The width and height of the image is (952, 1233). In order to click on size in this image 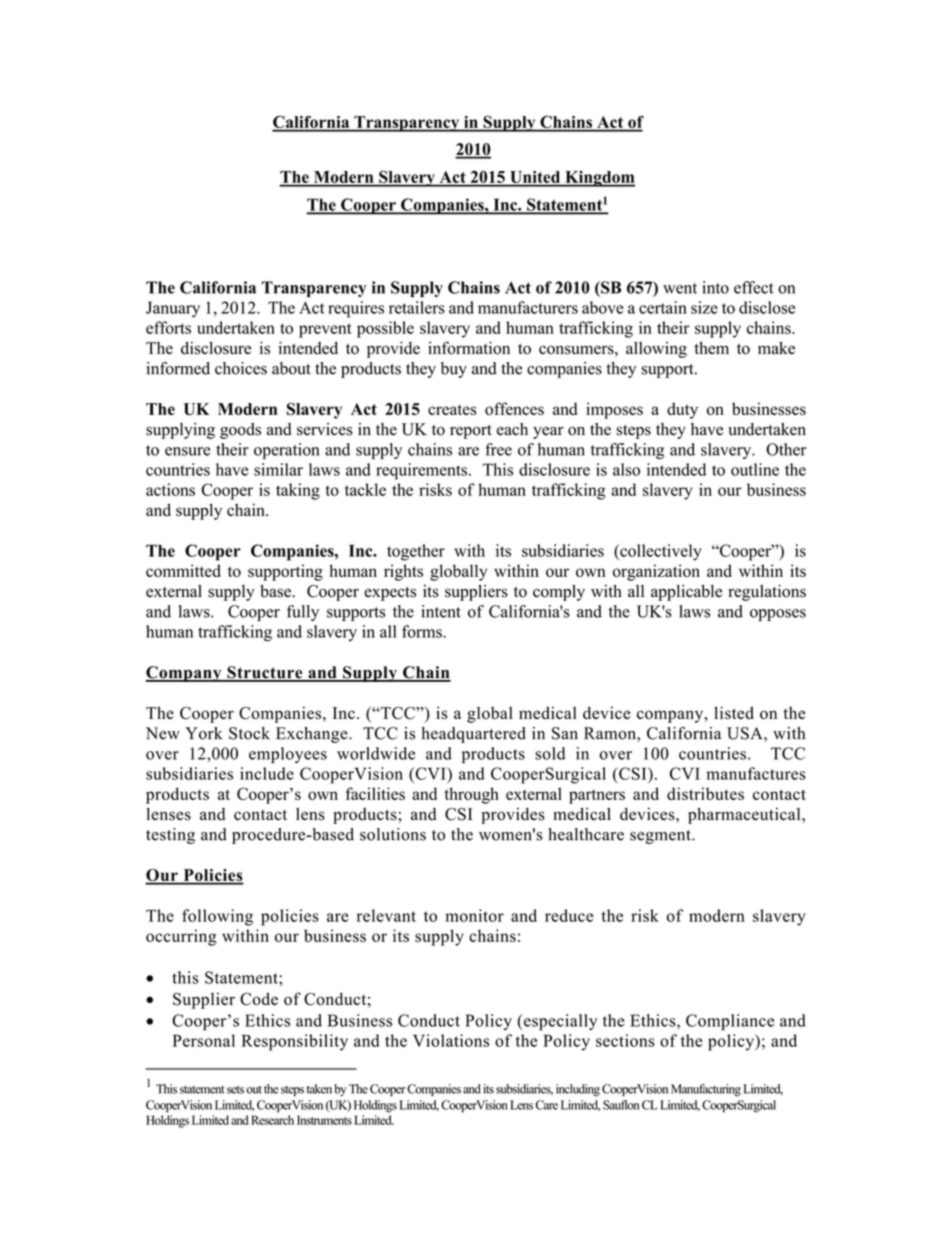, I will do `click(704, 307)`.
